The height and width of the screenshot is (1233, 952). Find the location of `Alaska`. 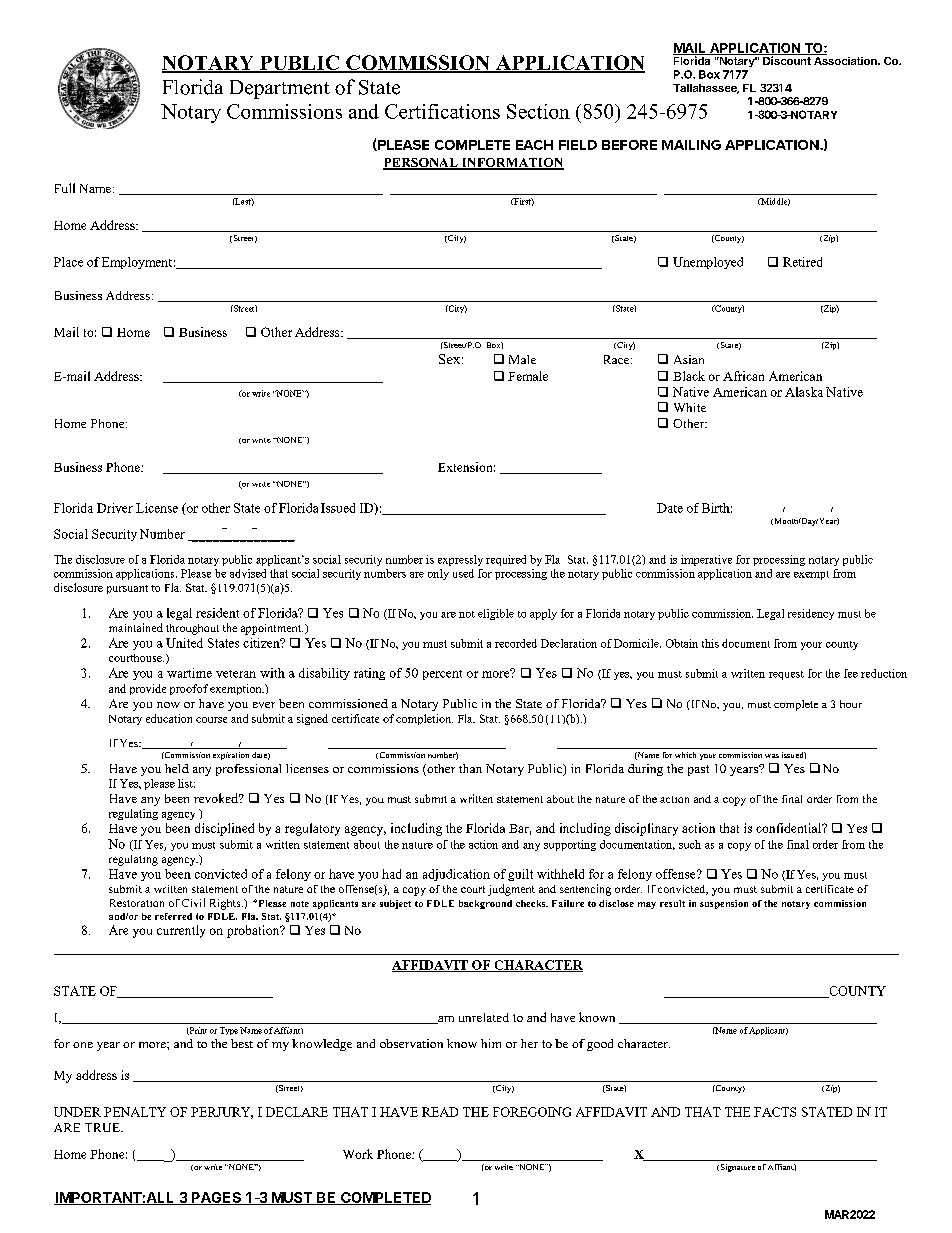

Alaska is located at coordinates (804, 392).
